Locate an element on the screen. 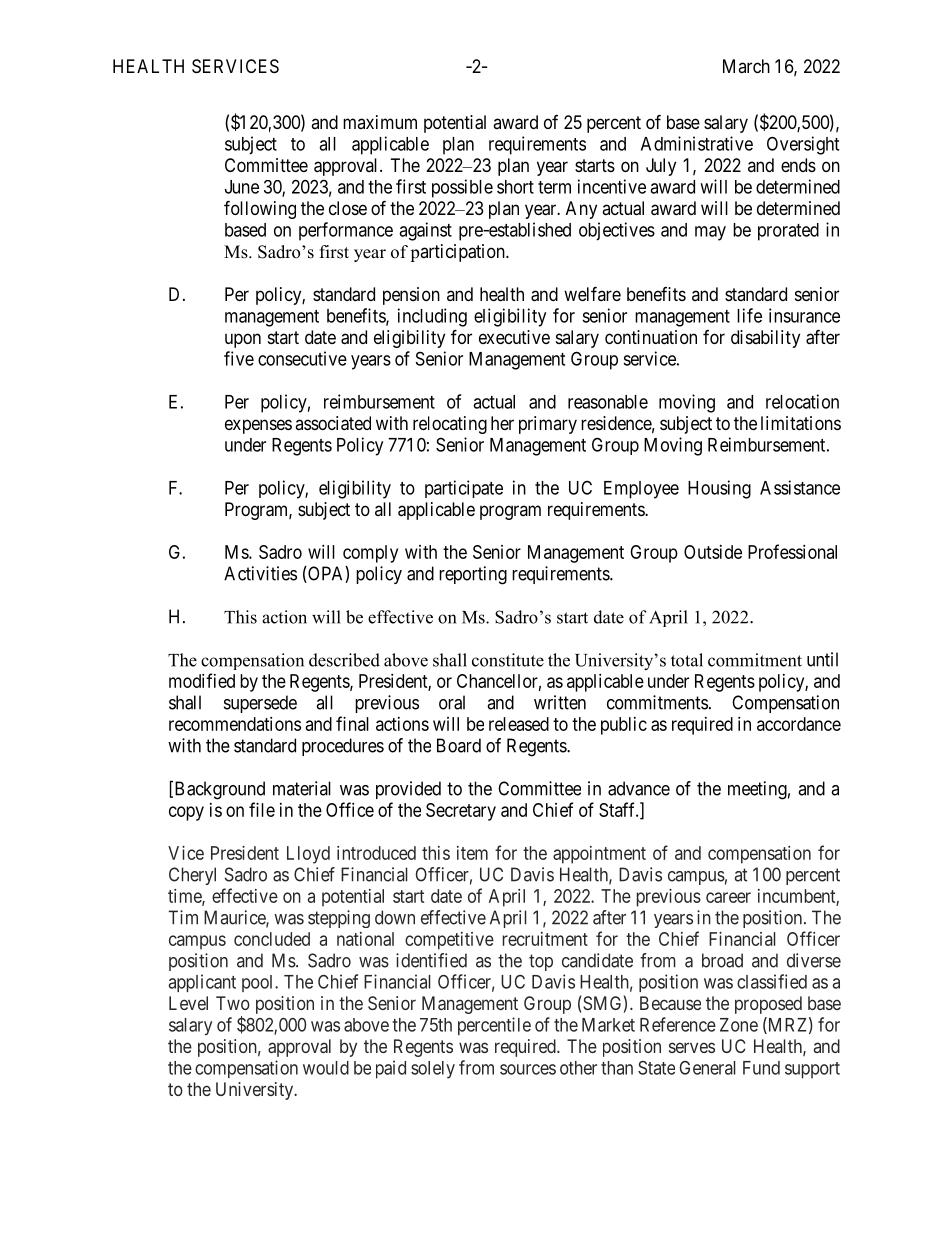 Image resolution: width=952 pixels, height=1233 pixels. reporting is located at coordinates (473, 575).
